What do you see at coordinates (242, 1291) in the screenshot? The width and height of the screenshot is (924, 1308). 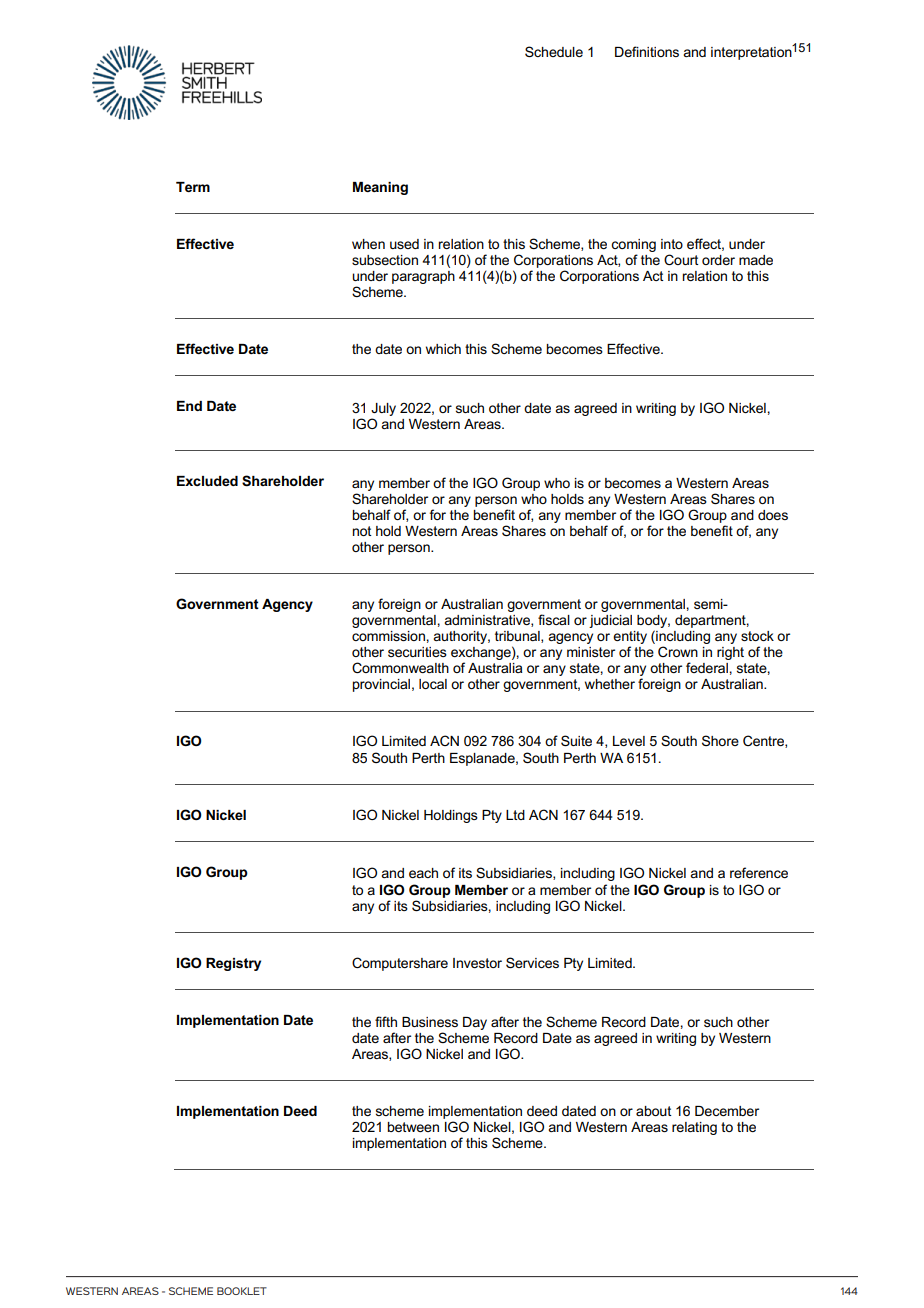 I see `BOOKLET` at bounding box center [242, 1291].
